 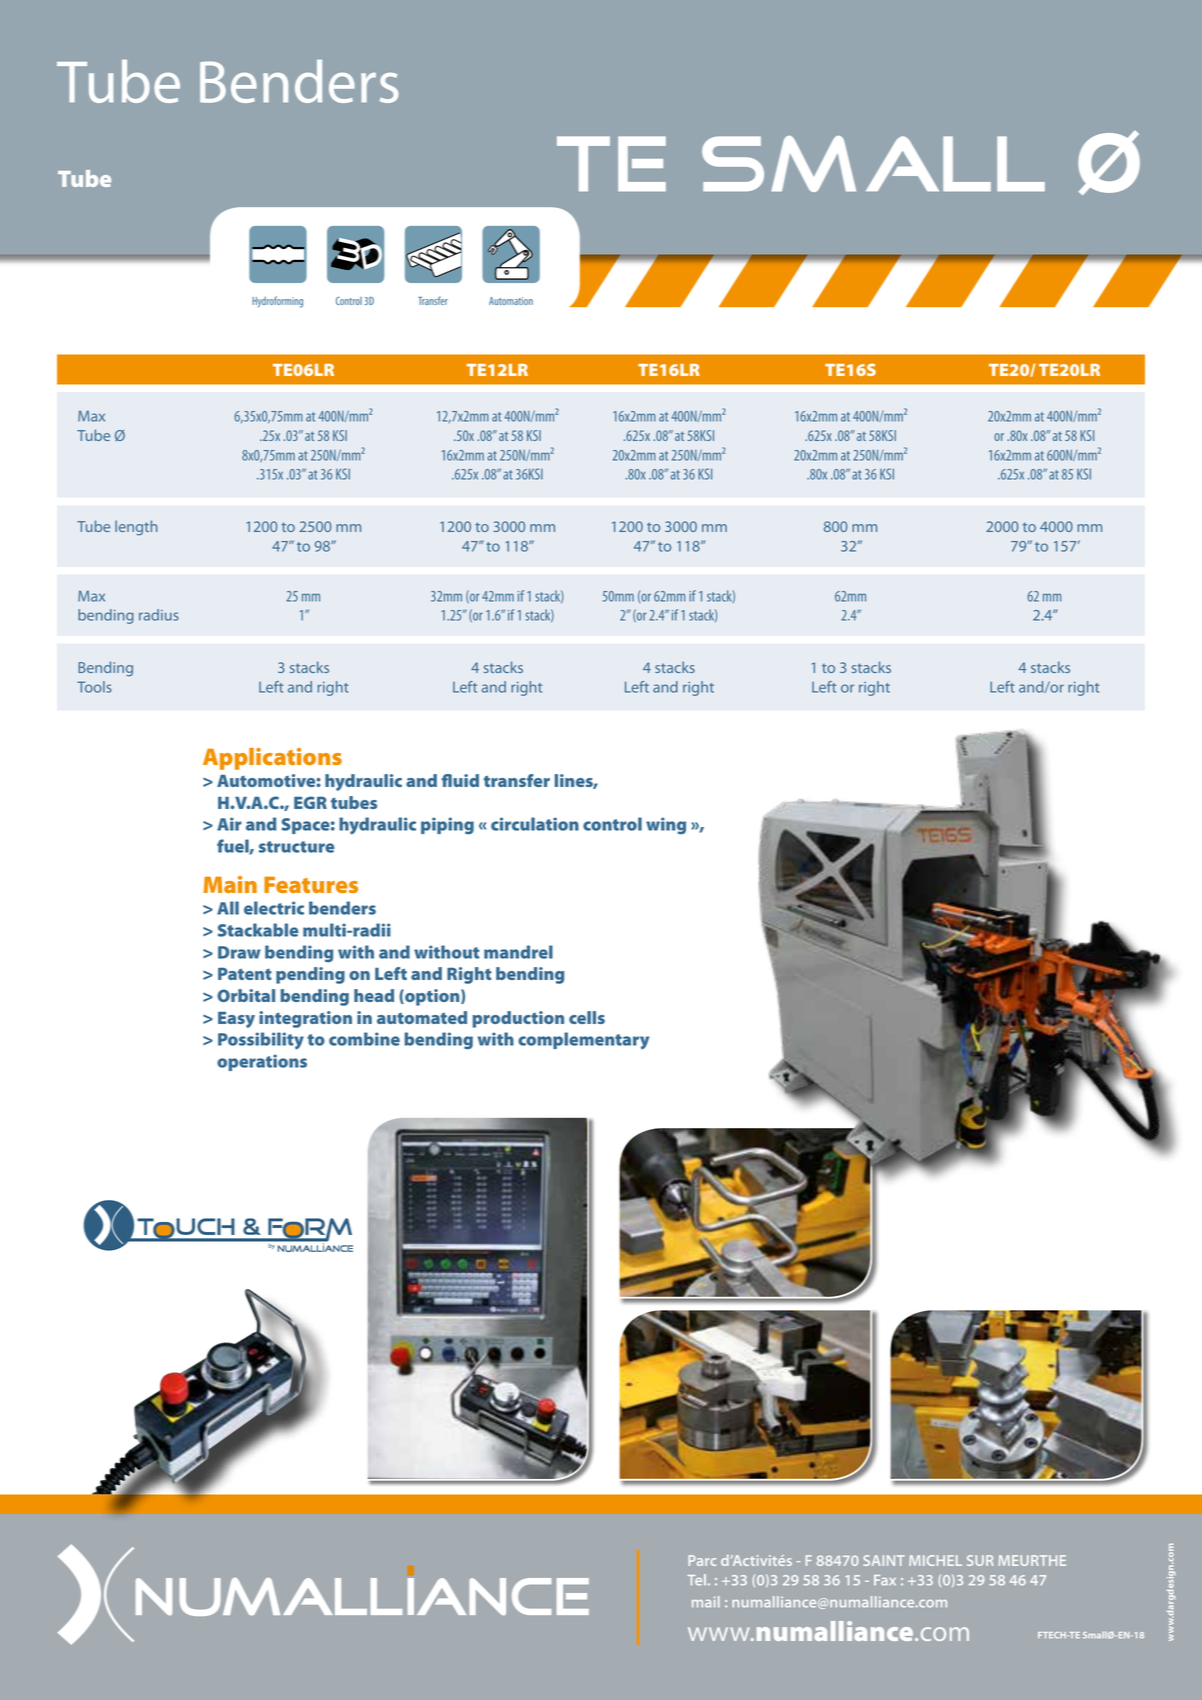 What do you see at coordinates (696, 1580) in the screenshot?
I see `Tel` at bounding box center [696, 1580].
